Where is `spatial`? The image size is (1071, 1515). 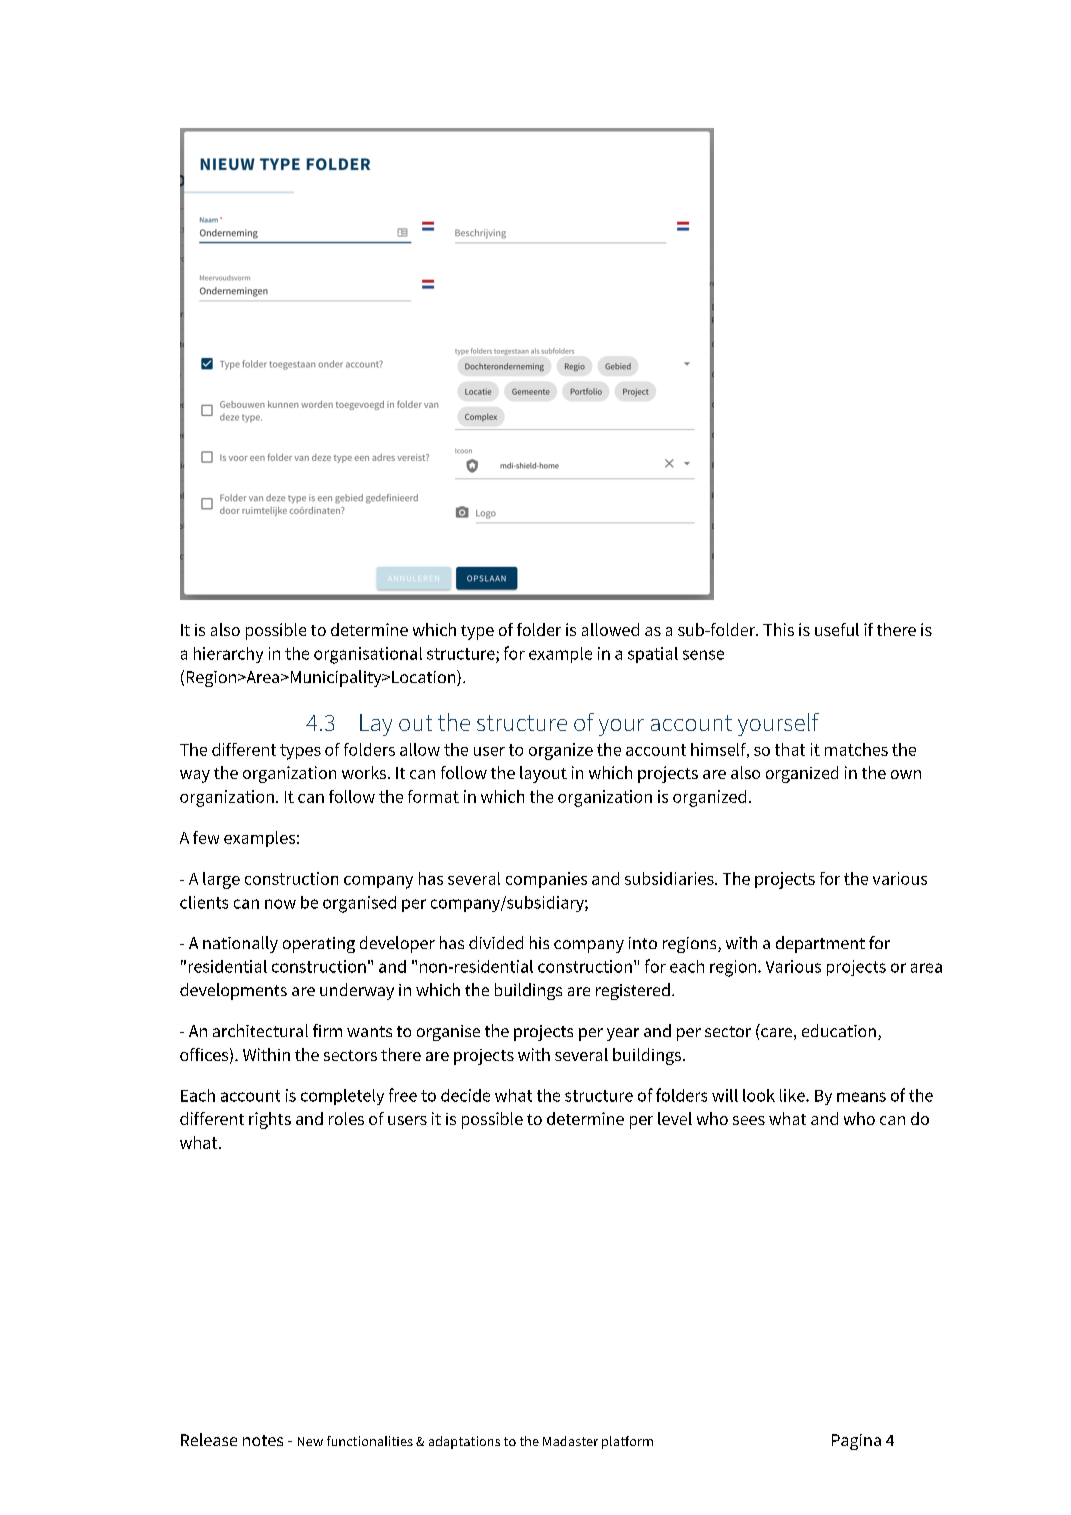 spatial is located at coordinates (653, 655).
